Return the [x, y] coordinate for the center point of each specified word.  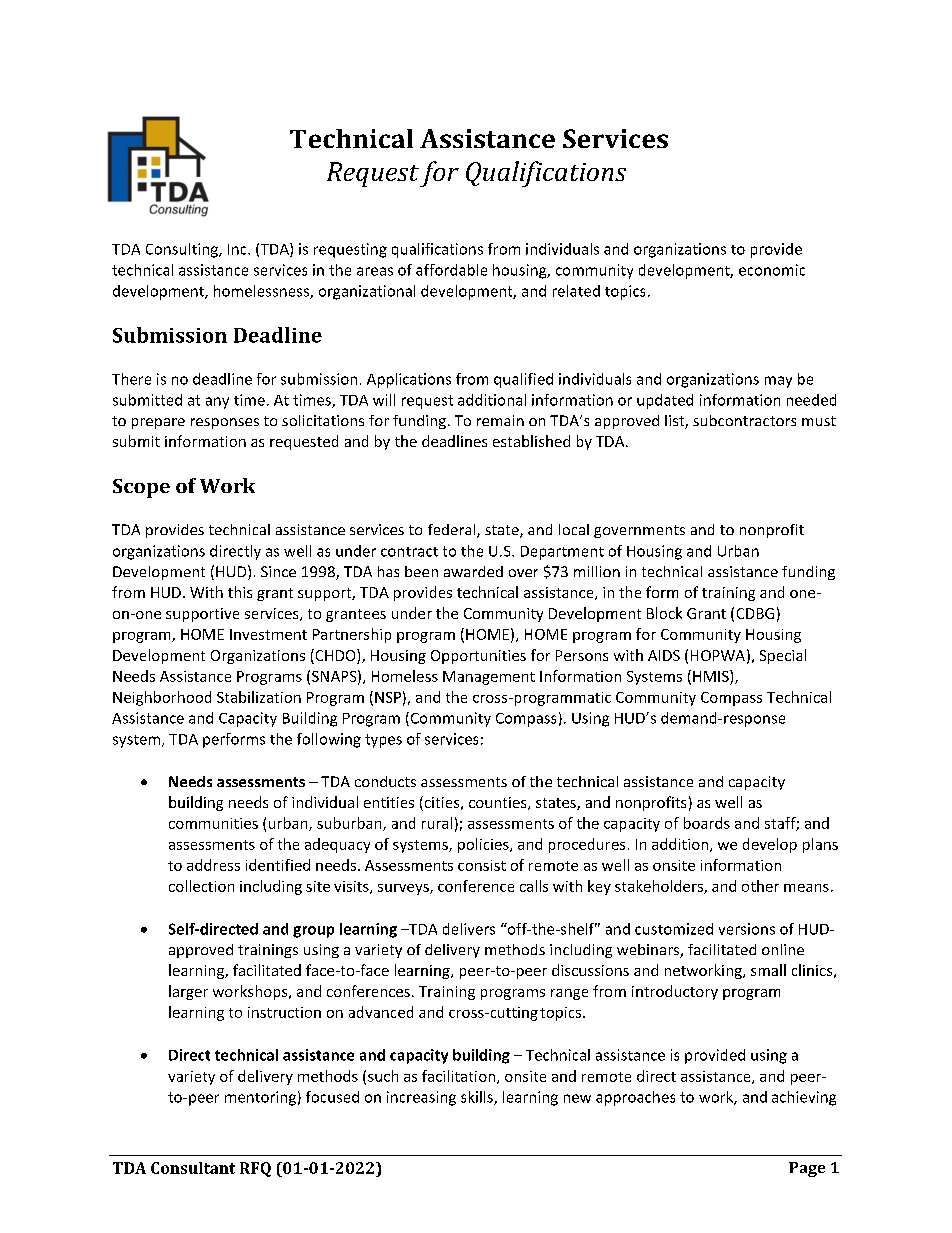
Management [489, 678]
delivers [469, 929]
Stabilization [259, 697]
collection [201, 886]
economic [772, 270]
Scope [141, 488]
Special [783, 656]
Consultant [193, 1168]
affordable [451, 270]
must [819, 421]
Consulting [183, 250]
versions [747, 929]
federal [453, 531]
